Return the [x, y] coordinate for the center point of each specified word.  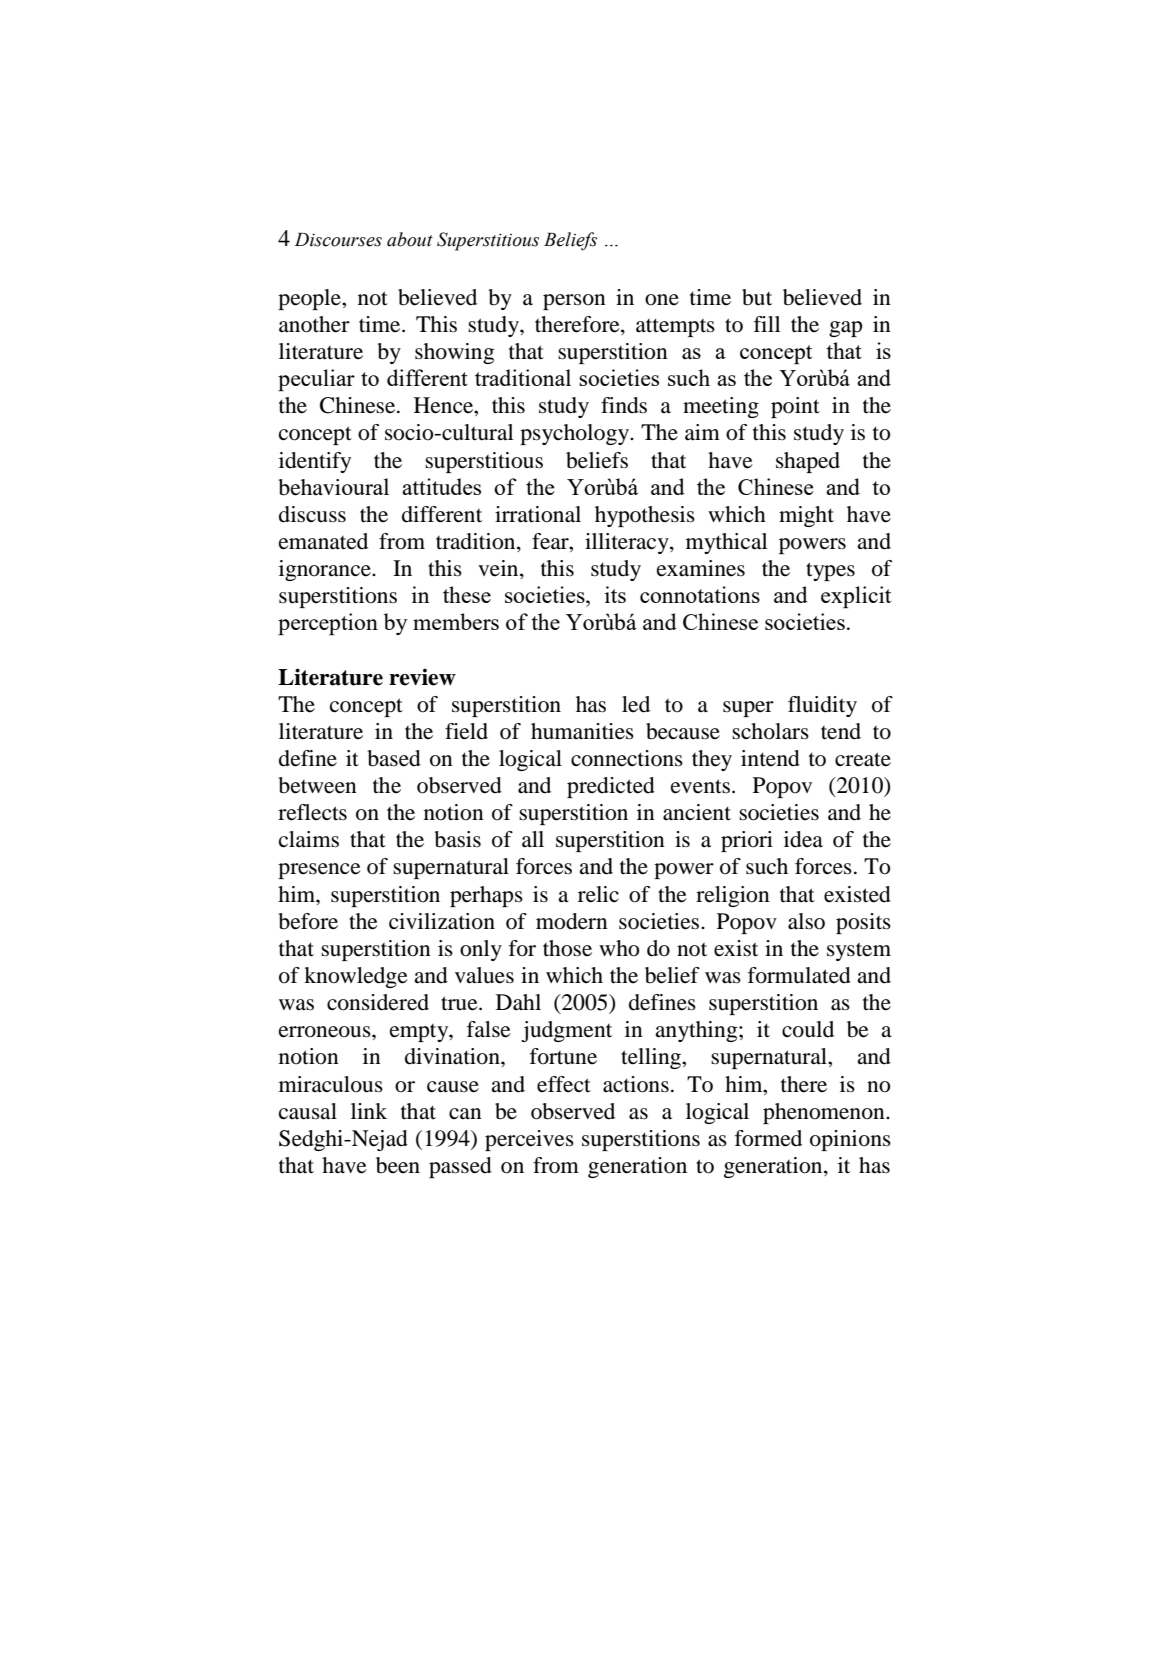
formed [768, 1138]
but [757, 297]
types [830, 571]
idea [803, 839]
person [574, 302]
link [369, 1111]
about [410, 239]
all [533, 839]
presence [319, 871]
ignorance [326, 570]
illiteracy [628, 543]
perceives [529, 1140]
